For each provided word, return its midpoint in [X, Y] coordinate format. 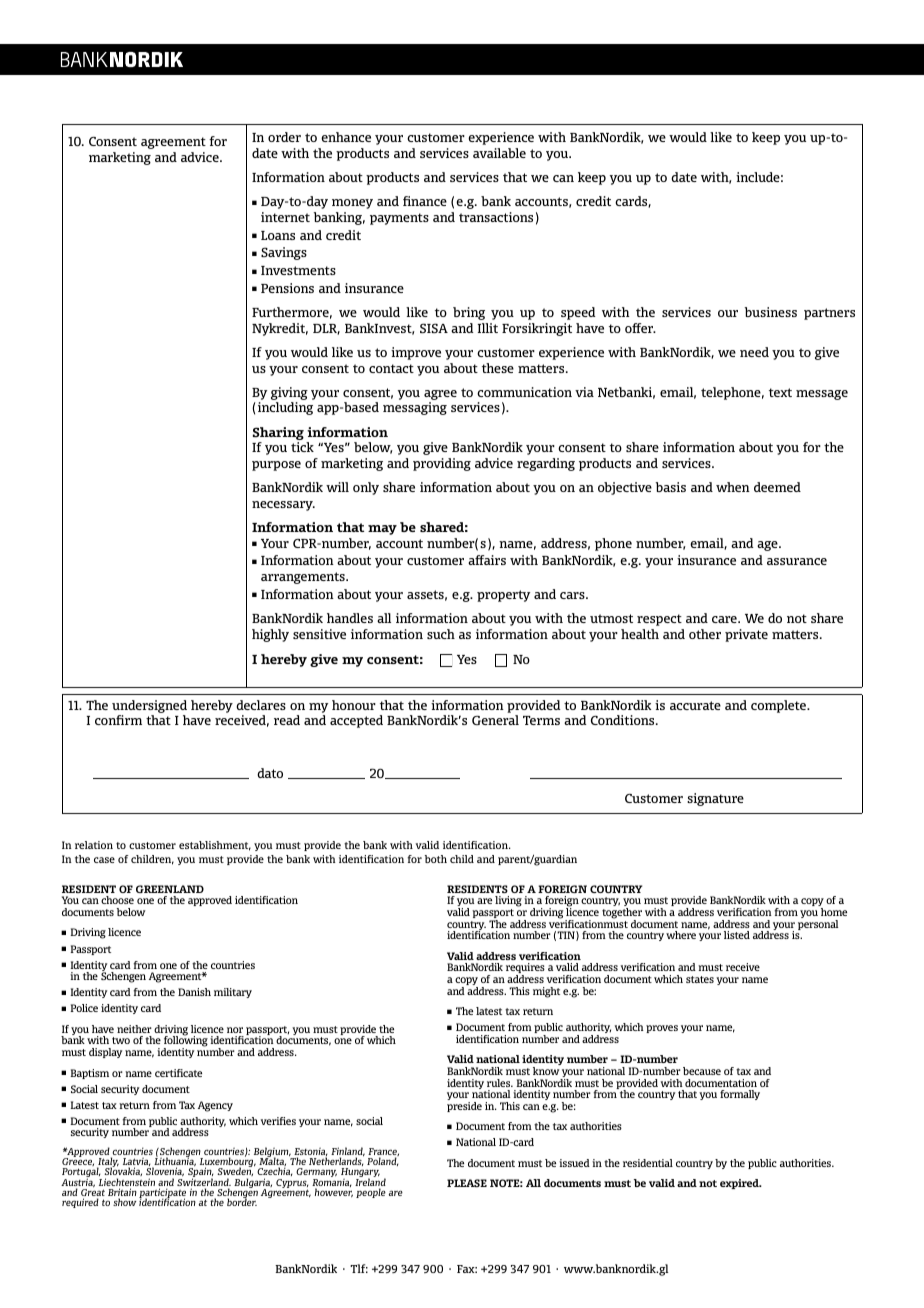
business [770, 312]
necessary [283, 506]
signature [715, 799]
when [733, 487]
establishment [215, 846]
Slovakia [123, 1172]
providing [442, 464]
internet [285, 217]
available [499, 153]
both [436, 859]
